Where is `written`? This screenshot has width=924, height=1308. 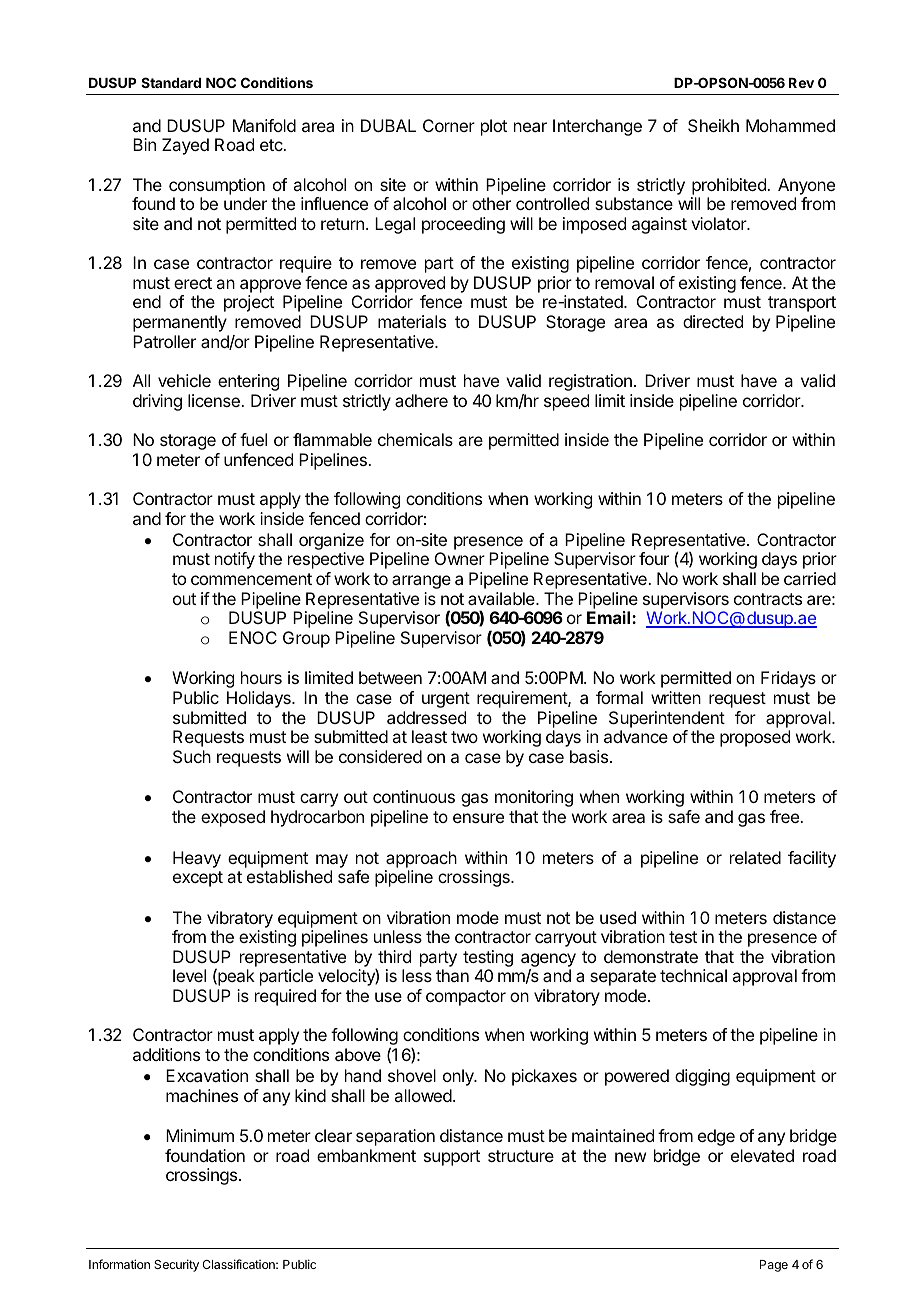 written is located at coordinates (676, 697).
